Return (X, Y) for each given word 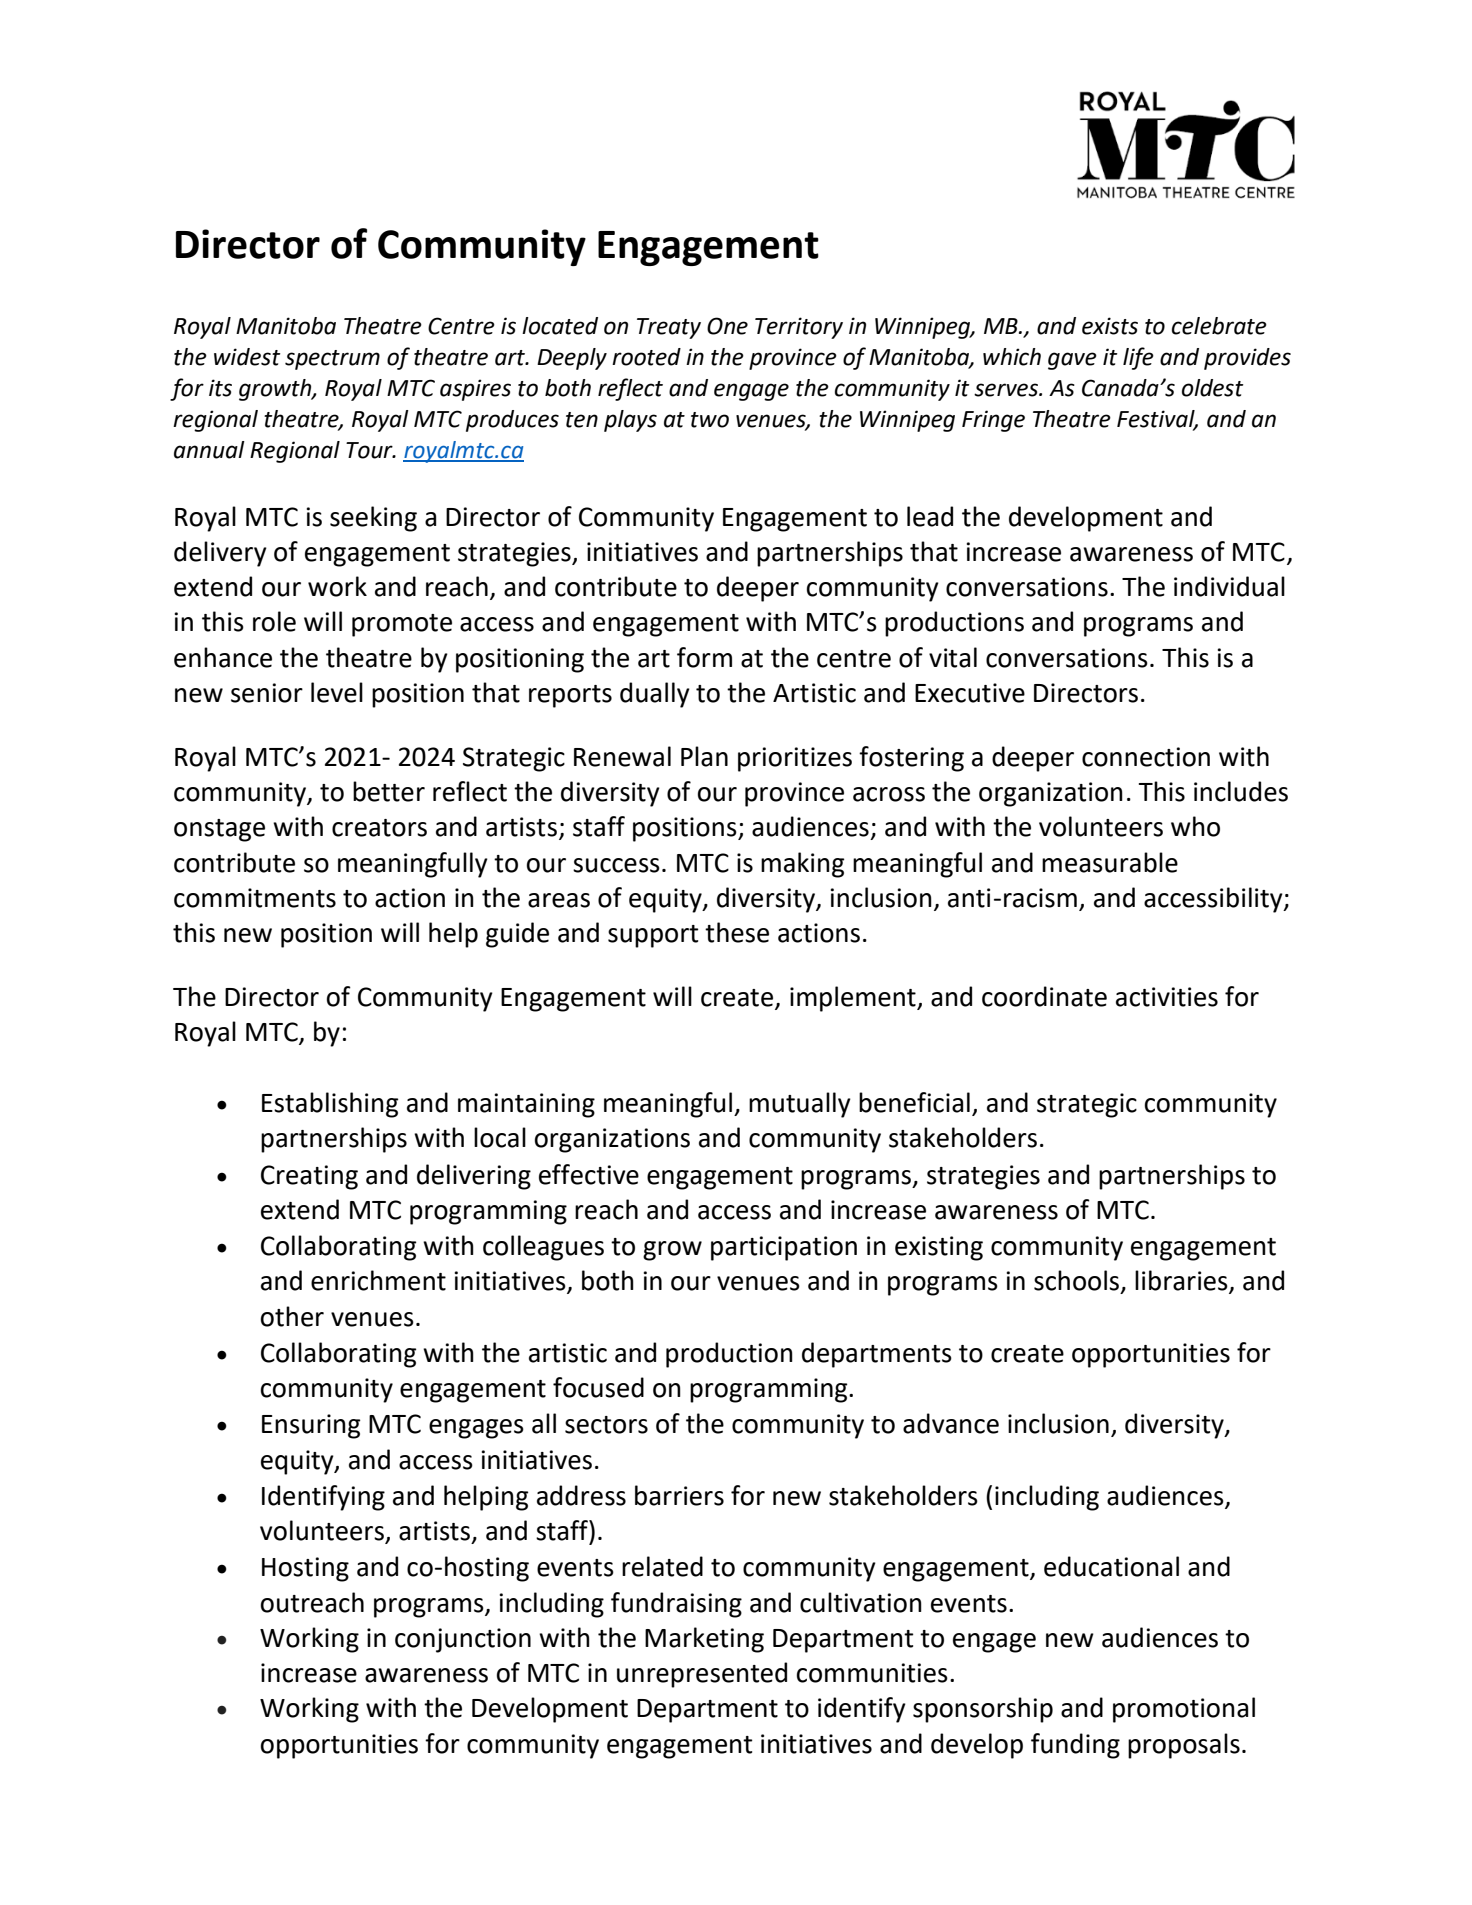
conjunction (463, 1640)
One (727, 326)
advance (951, 1423)
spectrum (332, 360)
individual (1229, 586)
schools (1078, 1281)
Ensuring (311, 1426)
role (274, 621)
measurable (1110, 862)
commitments (255, 898)
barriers (679, 1495)
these (737, 932)
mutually (800, 1105)
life (1138, 358)
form (704, 657)
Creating (309, 1177)
